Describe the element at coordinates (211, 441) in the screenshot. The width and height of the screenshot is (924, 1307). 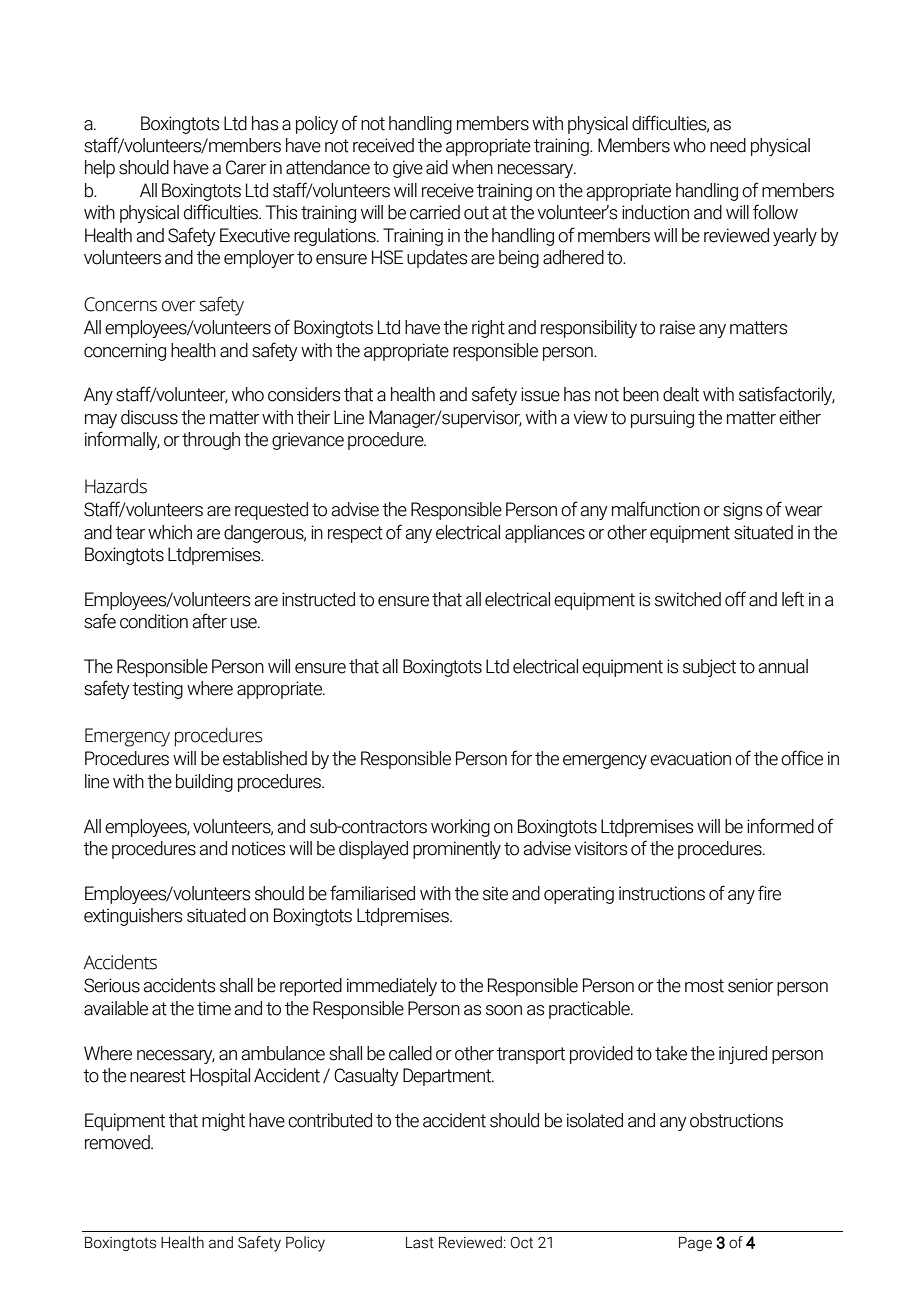
I see `through` at that location.
